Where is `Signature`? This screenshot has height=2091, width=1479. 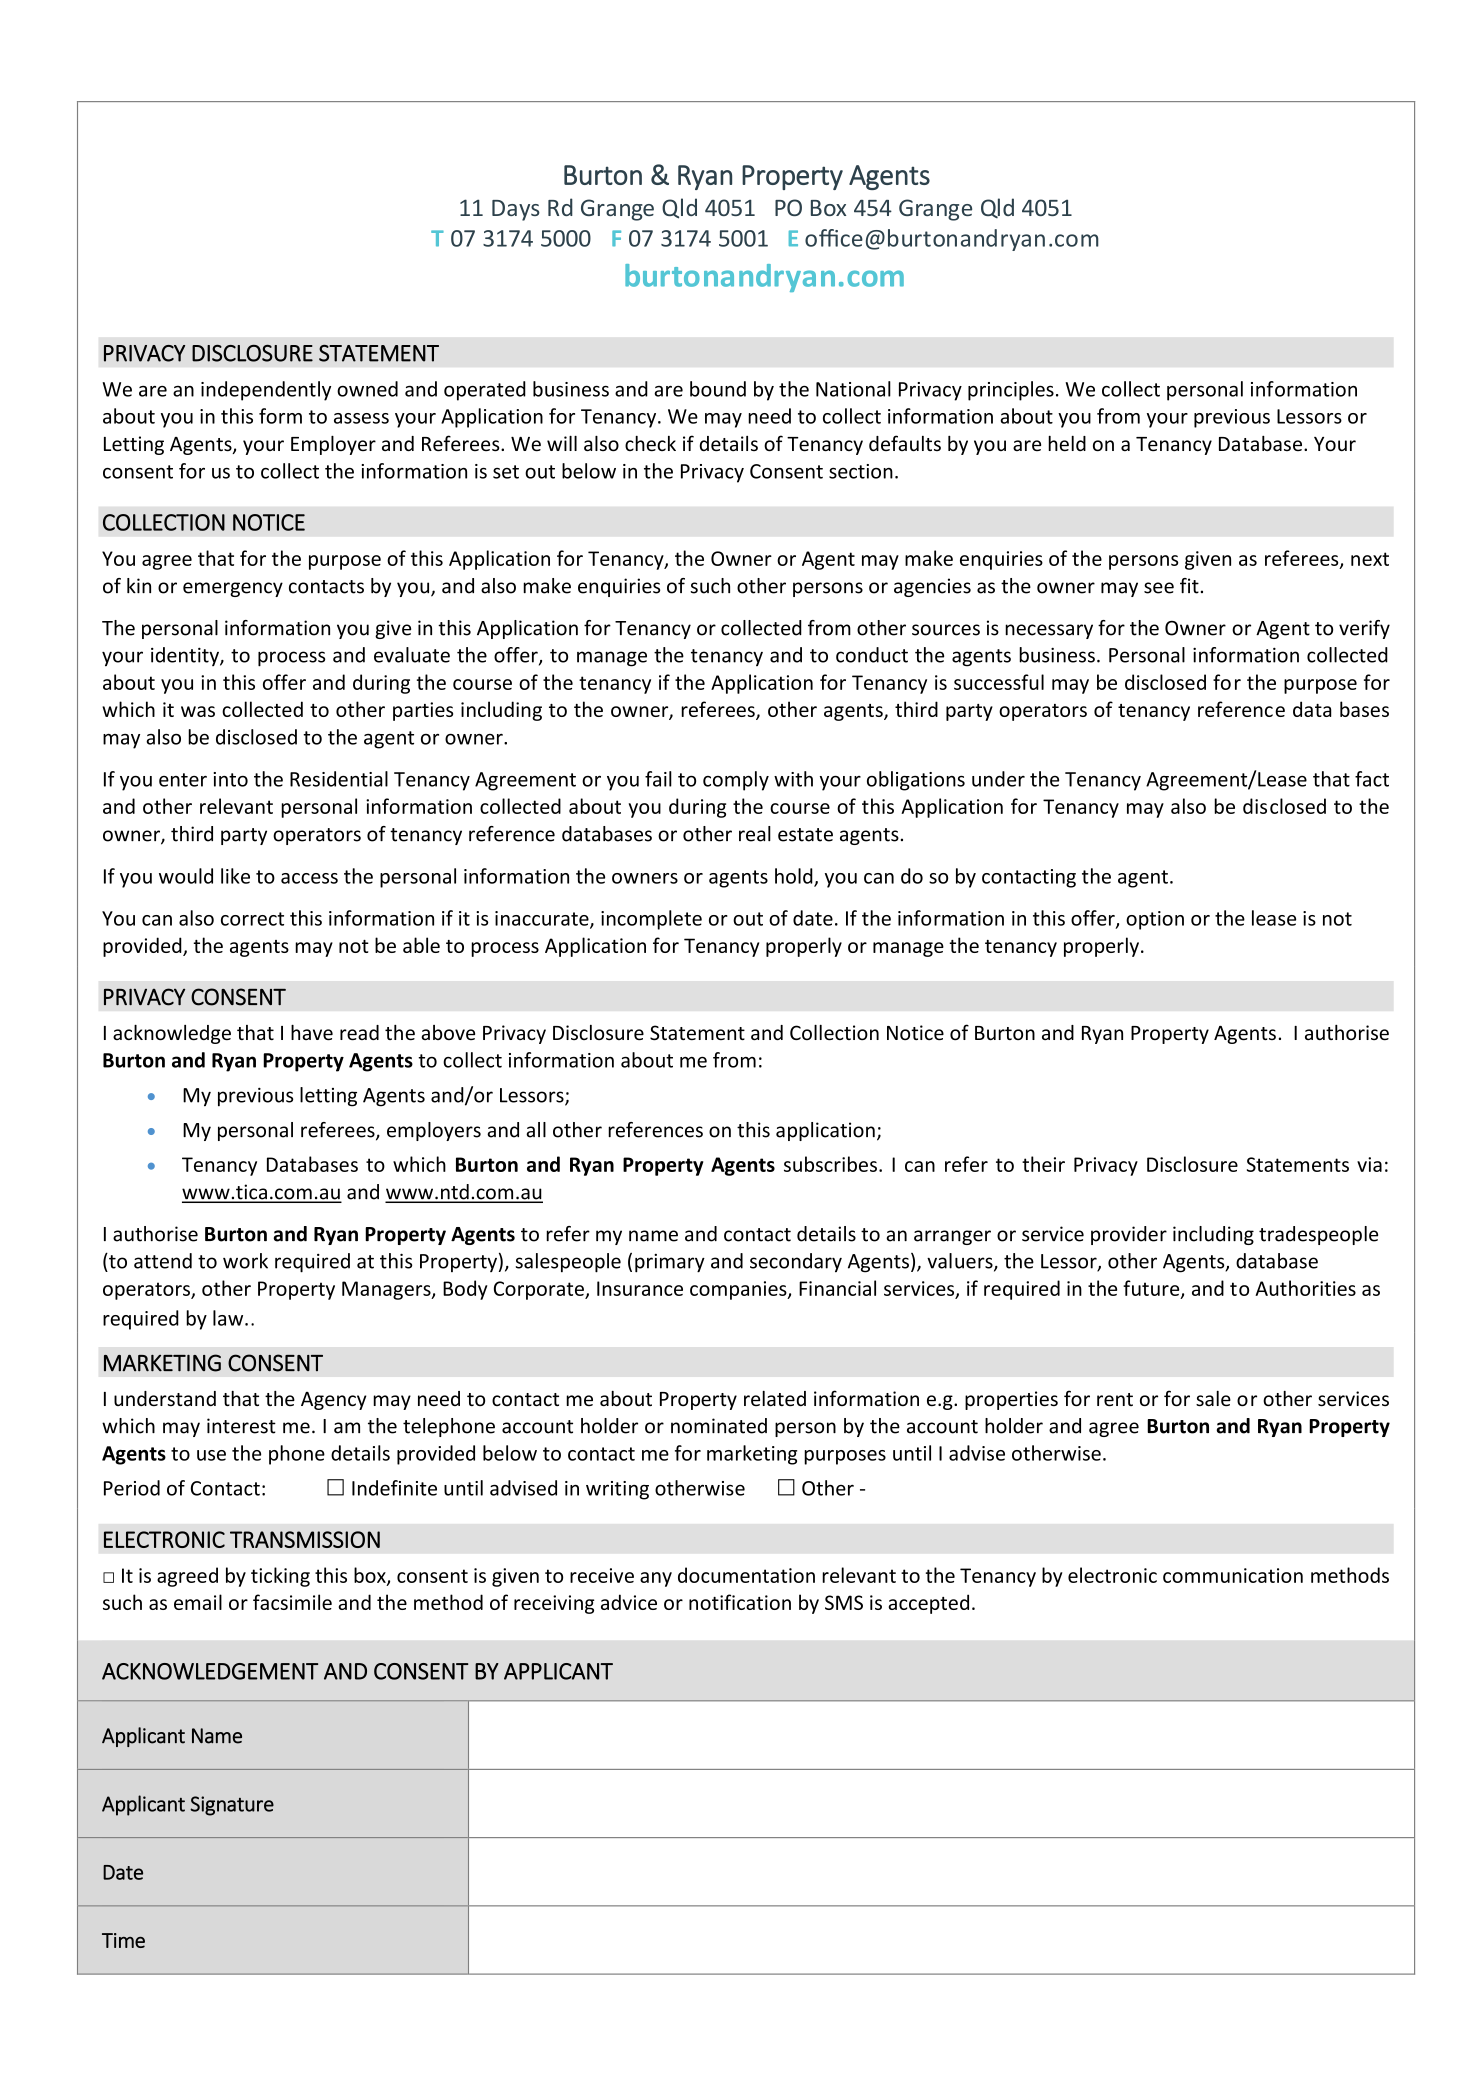
Signature is located at coordinates (232, 1806).
